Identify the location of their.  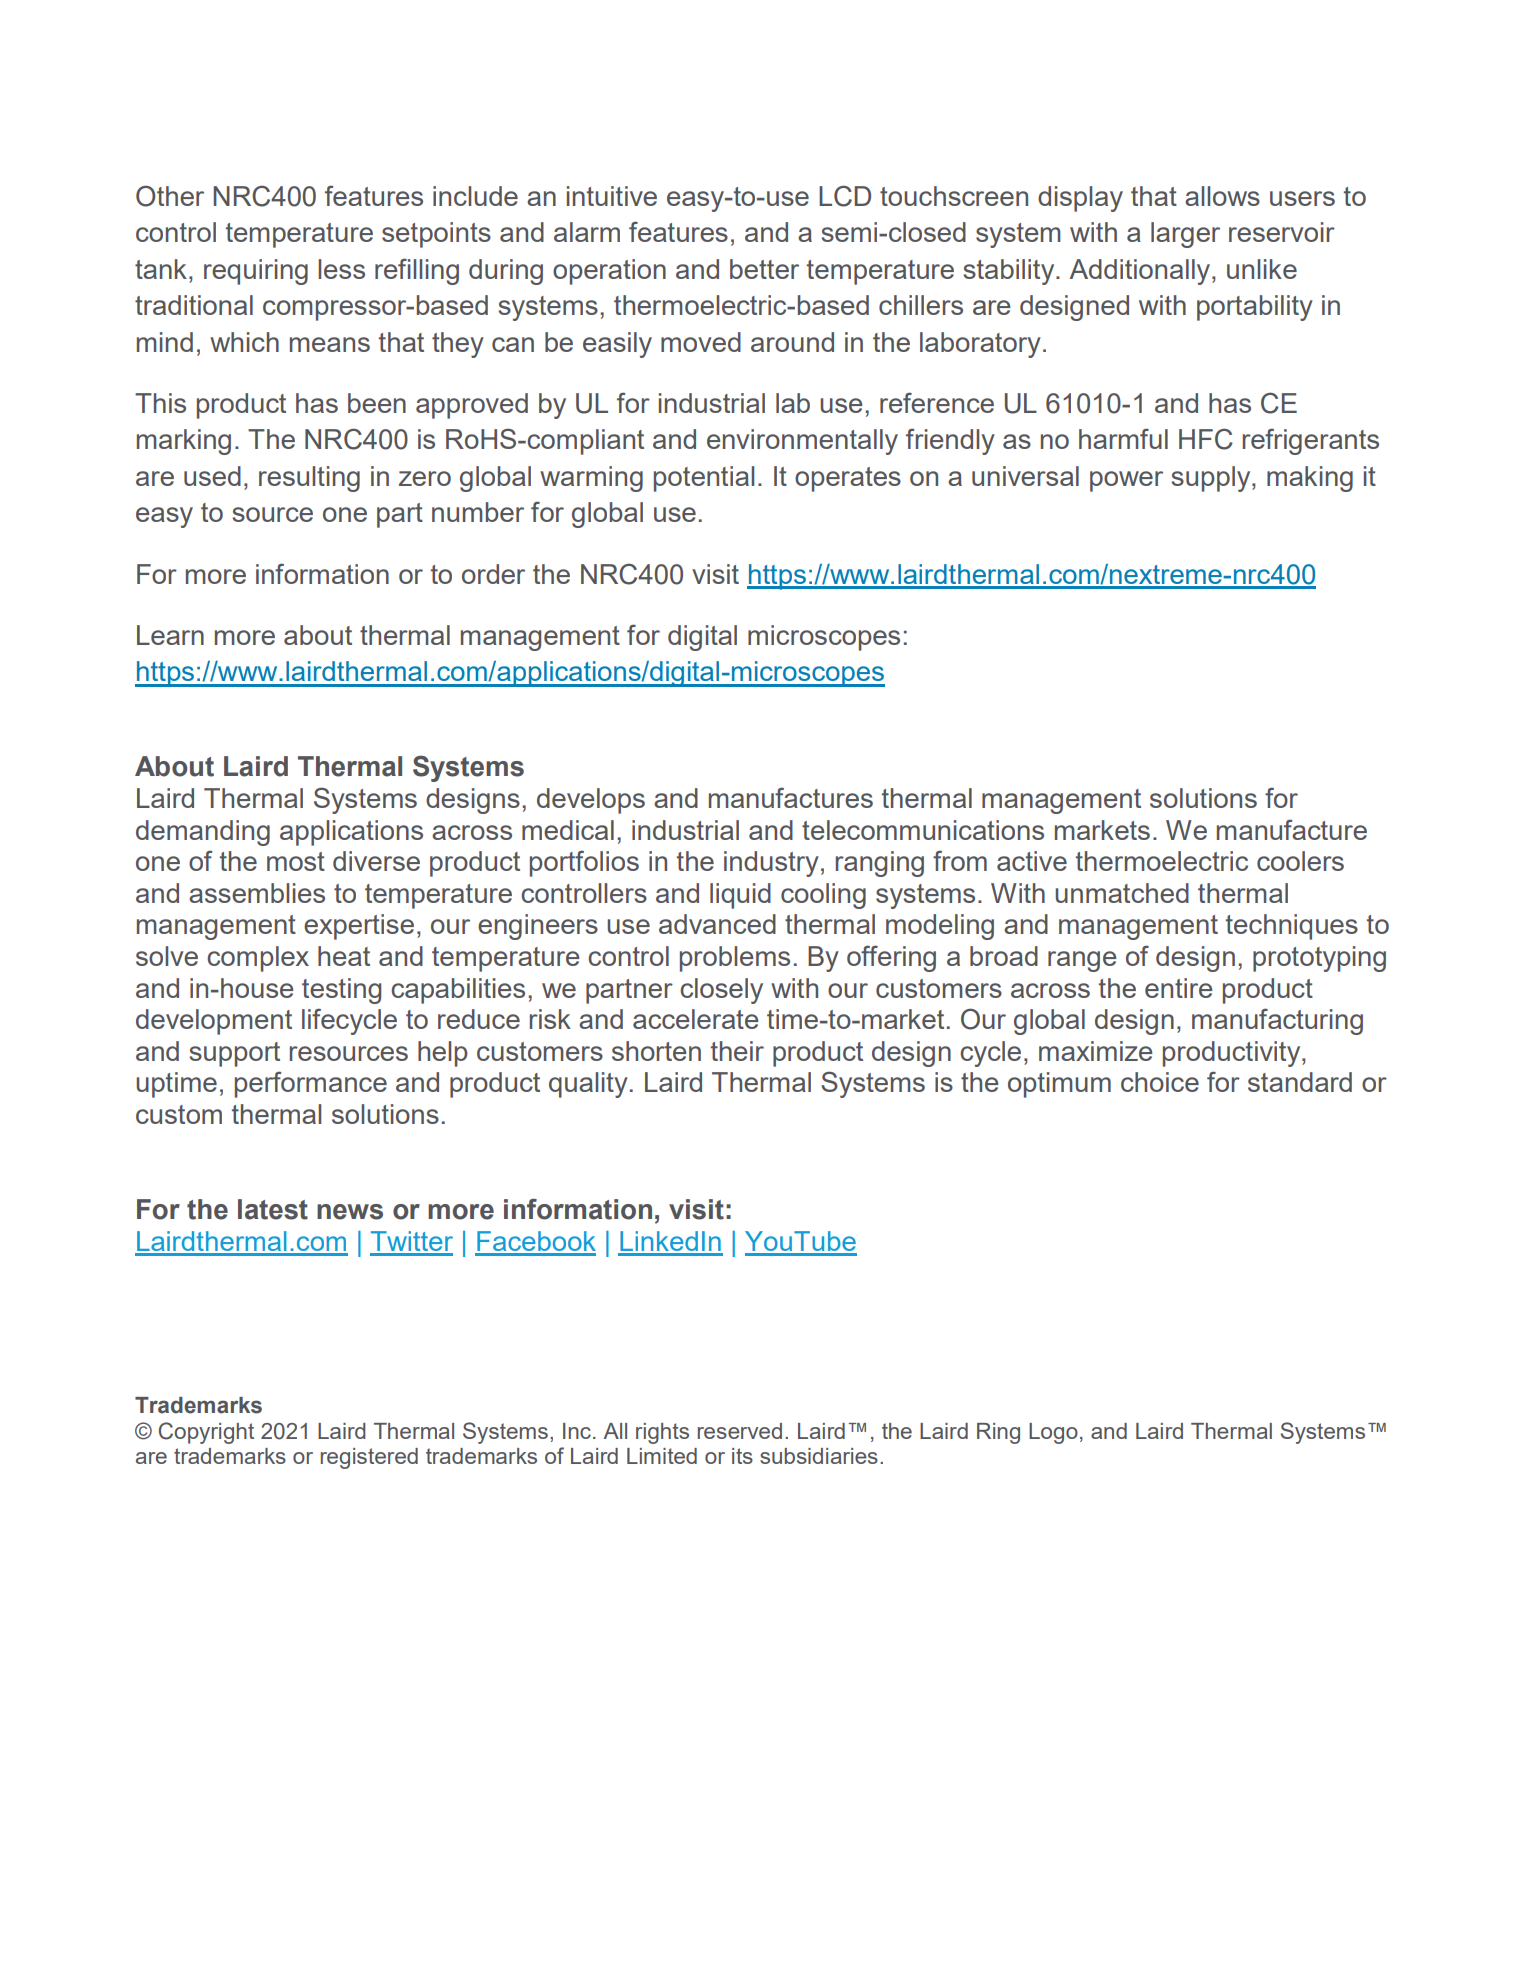
(737, 1051).
